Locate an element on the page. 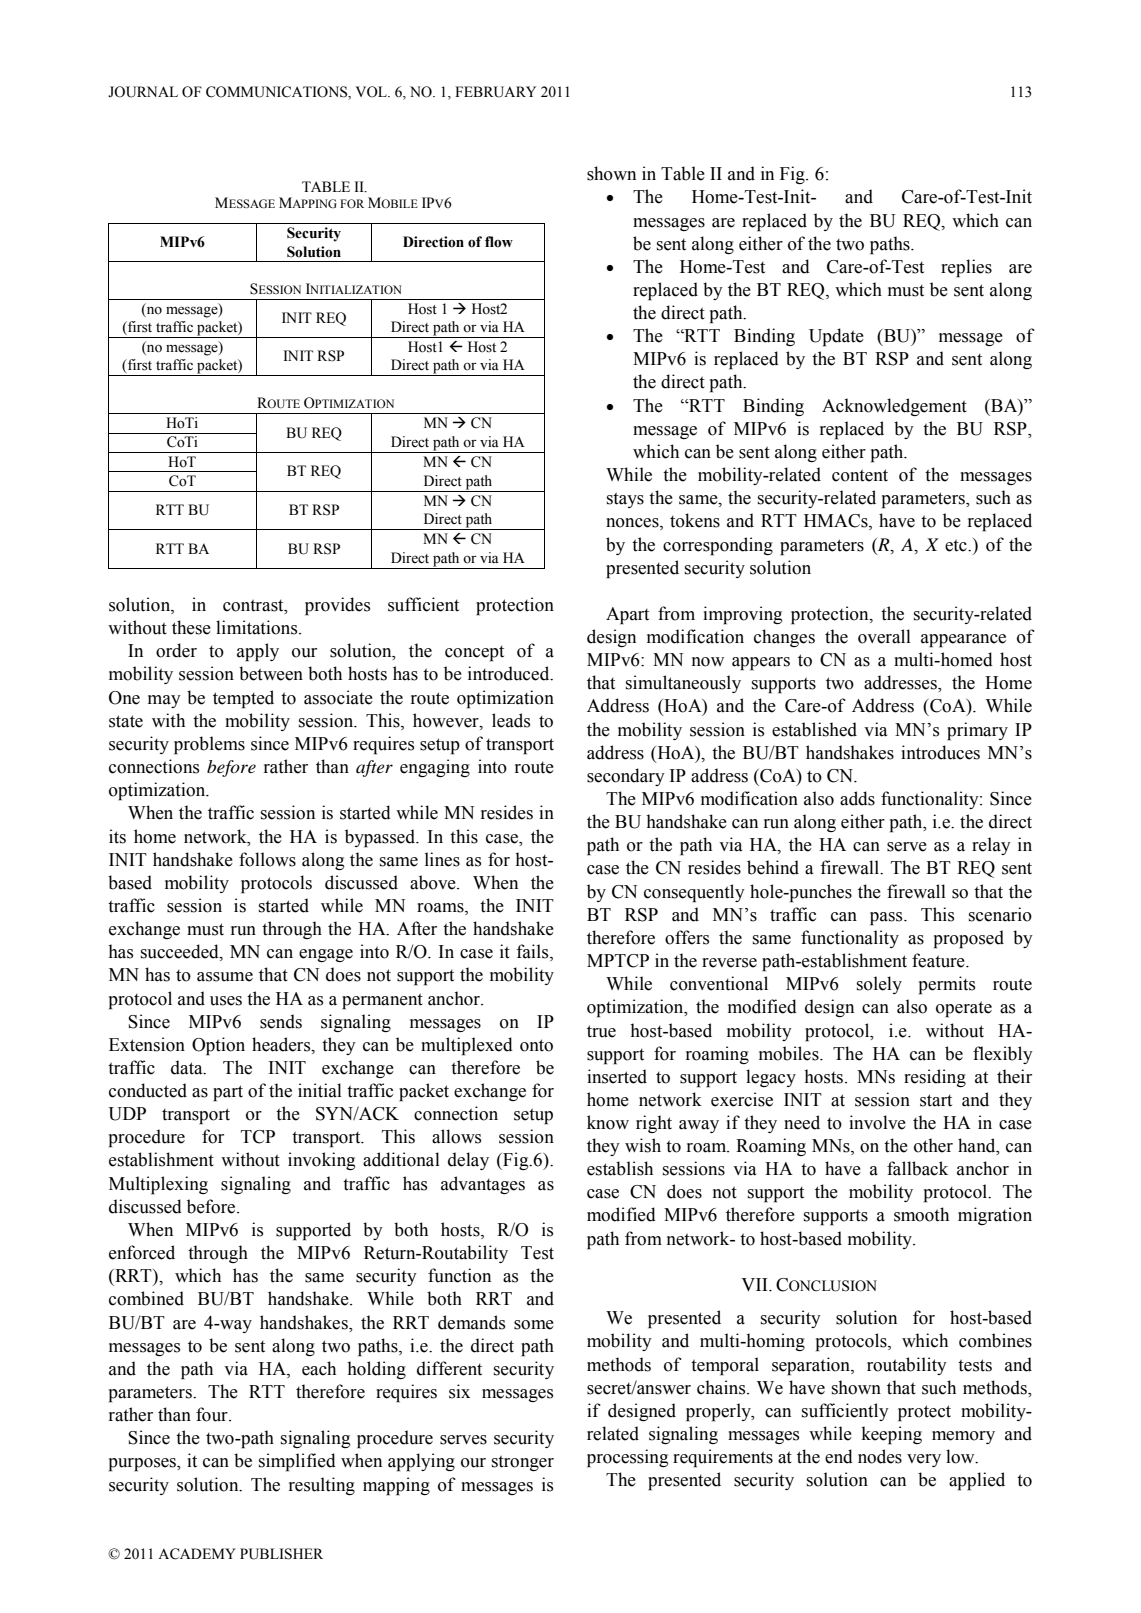 The height and width of the document is (1613, 1141). FEBRUARY is located at coordinates (495, 92).
